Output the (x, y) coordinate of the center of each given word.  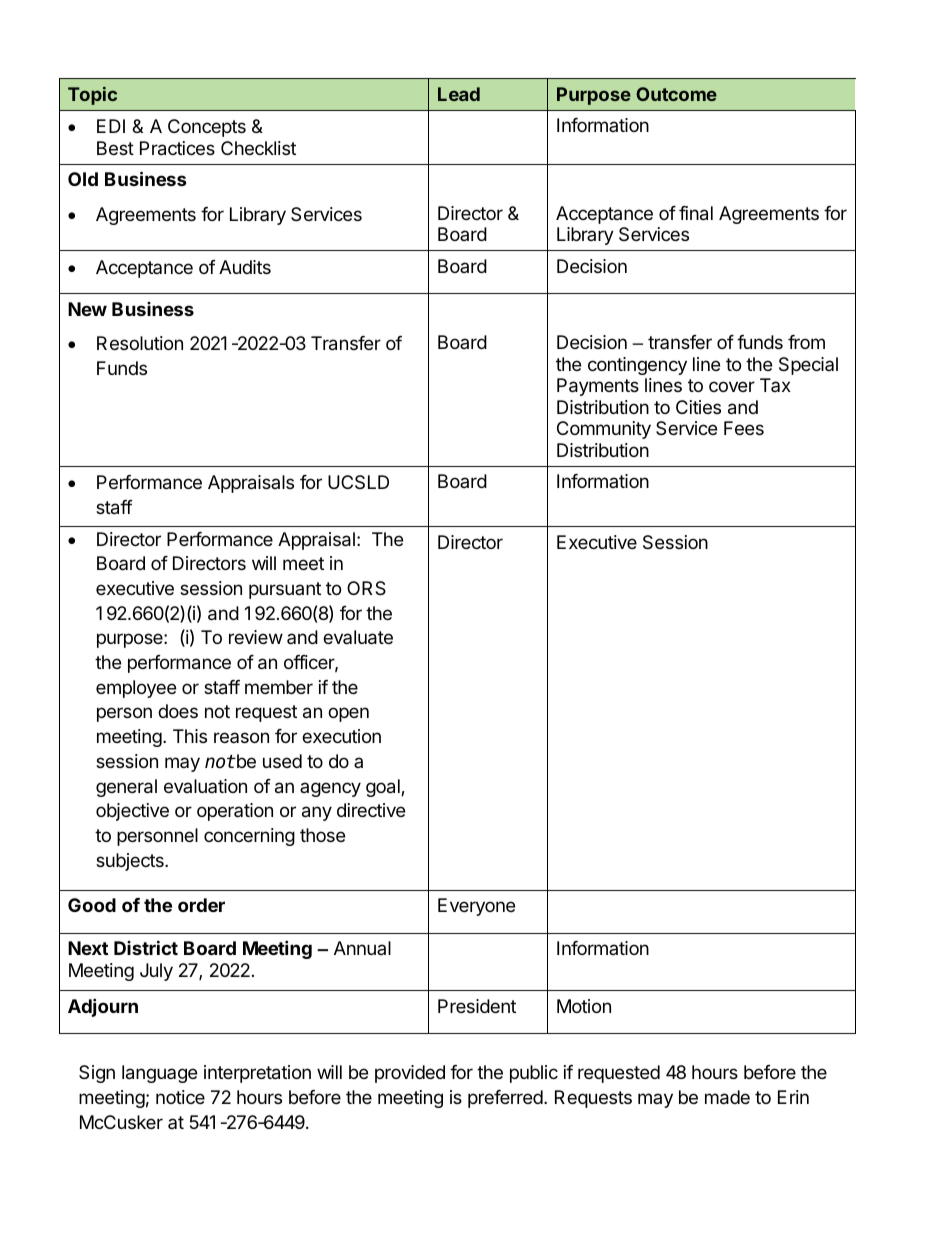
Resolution (140, 343)
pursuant (285, 590)
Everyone (476, 907)
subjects (131, 862)
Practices (177, 148)
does (178, 711)
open (348, 714)
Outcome (676, 94)
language (159, 1074)
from (806, 342)
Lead (459, 94)
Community (604, 430)
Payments (598, 387)
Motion (584, 1006)
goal (384, 788)
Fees (744, 428)
